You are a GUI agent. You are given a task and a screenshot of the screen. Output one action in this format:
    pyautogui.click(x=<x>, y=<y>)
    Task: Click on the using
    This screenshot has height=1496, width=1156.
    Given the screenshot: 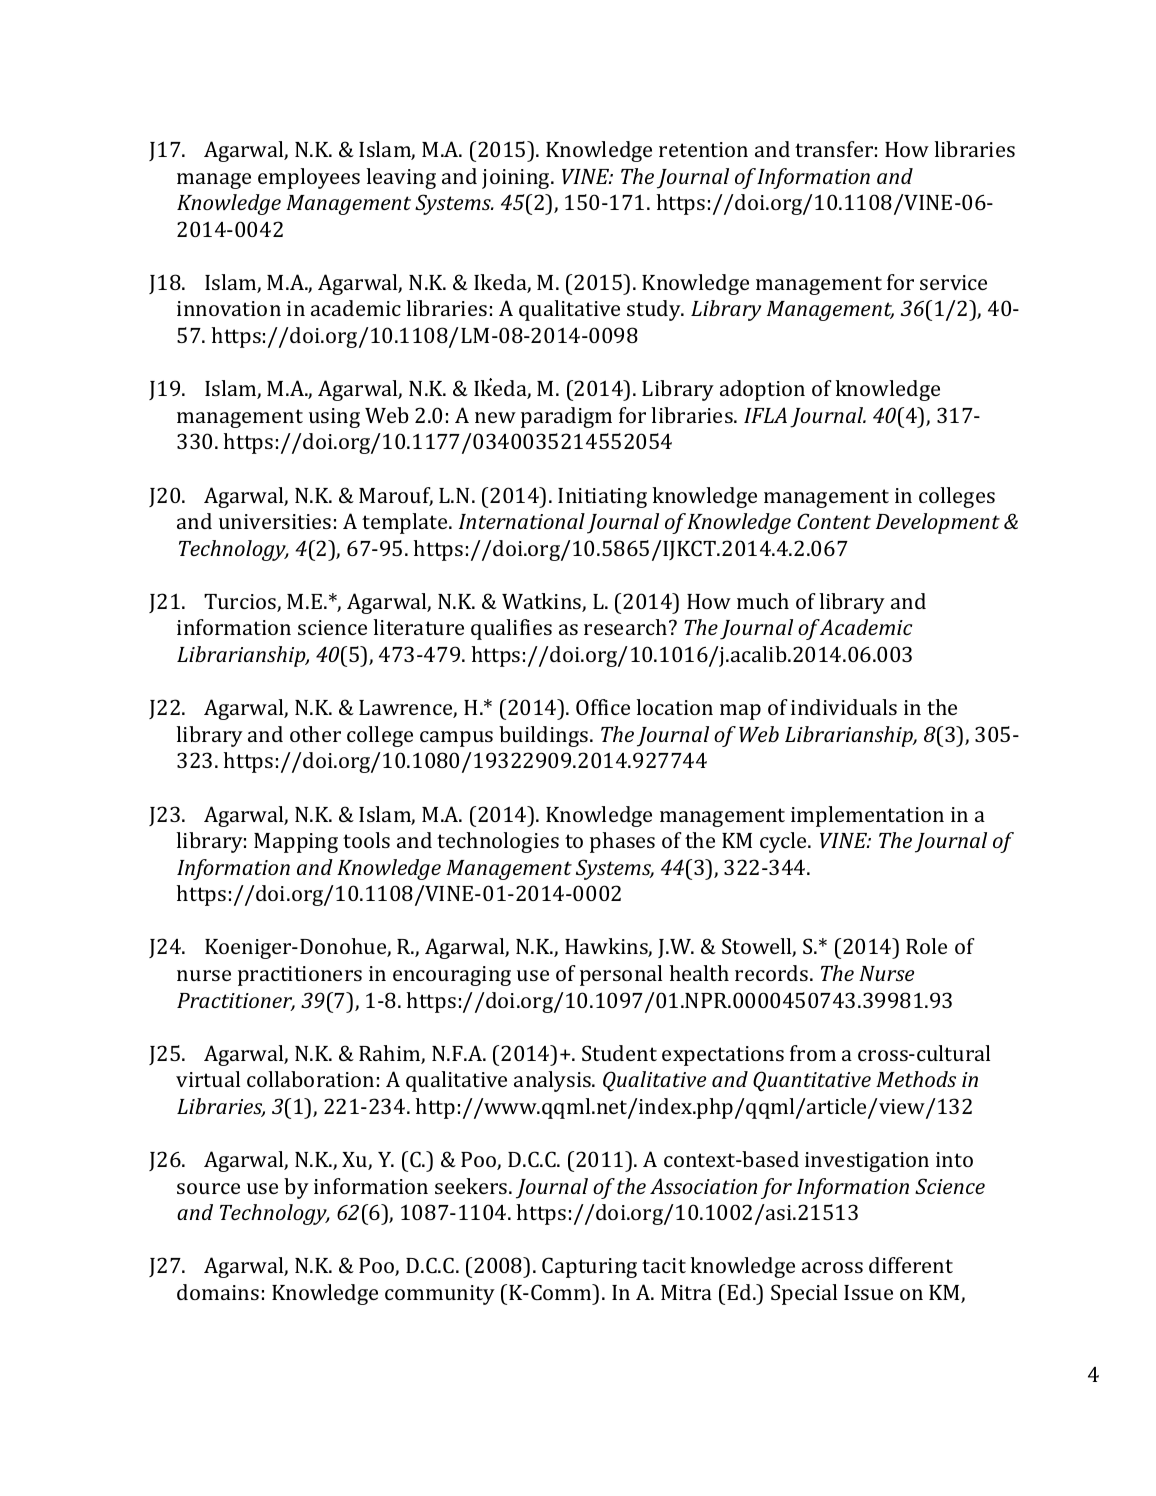 What is the action you would take?
    pyautogui.click(x=334, y=418)
